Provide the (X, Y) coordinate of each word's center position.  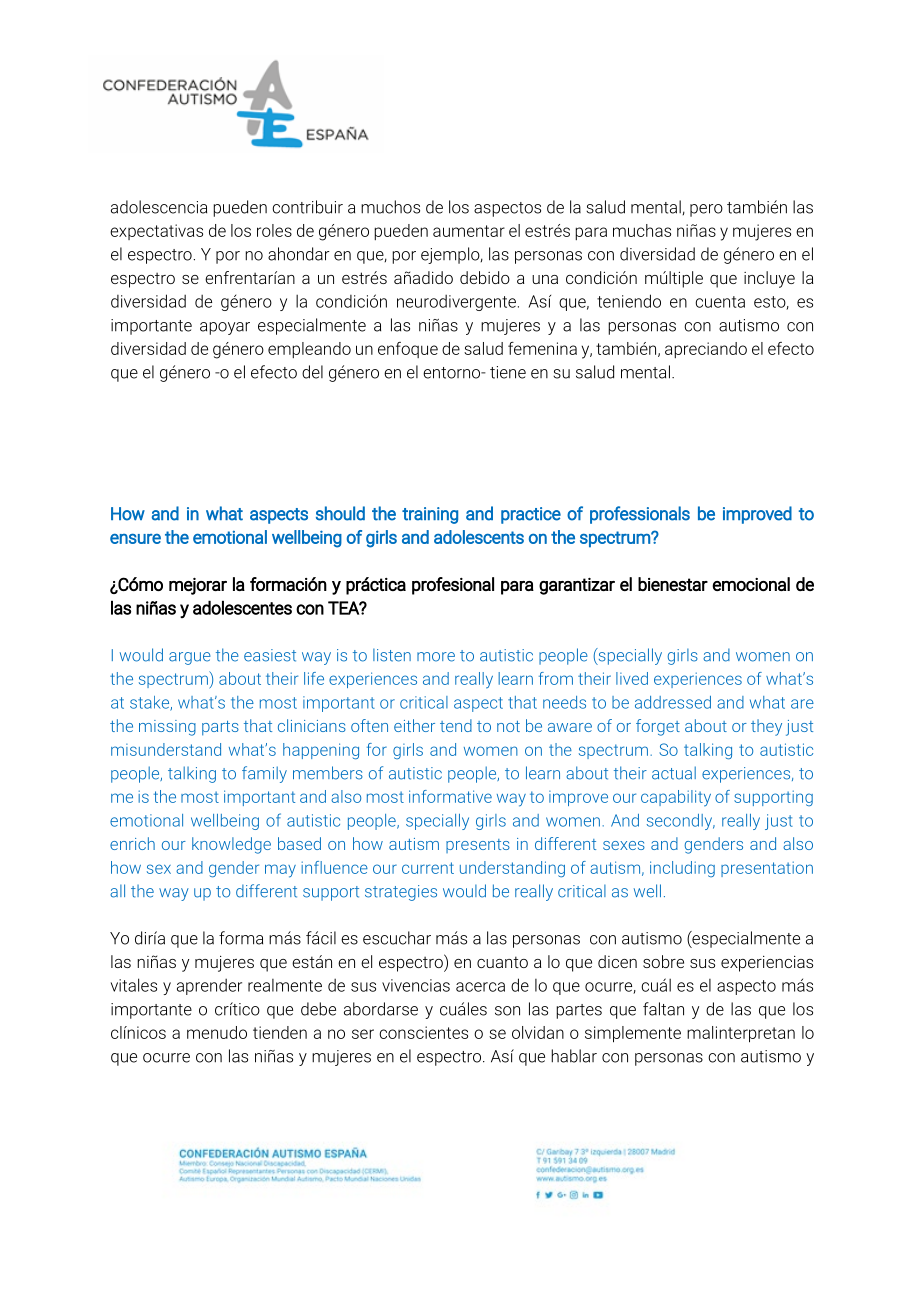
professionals (640, 515)
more (436, 657)
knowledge (231, 845)
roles (274, 230)
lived (632, 678)
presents (478, 846)
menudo (217, 1032)
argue (190, 658)
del (312, 372)
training (430, 515)
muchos (390, 207)
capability (676, 798)
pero (706, 210)
